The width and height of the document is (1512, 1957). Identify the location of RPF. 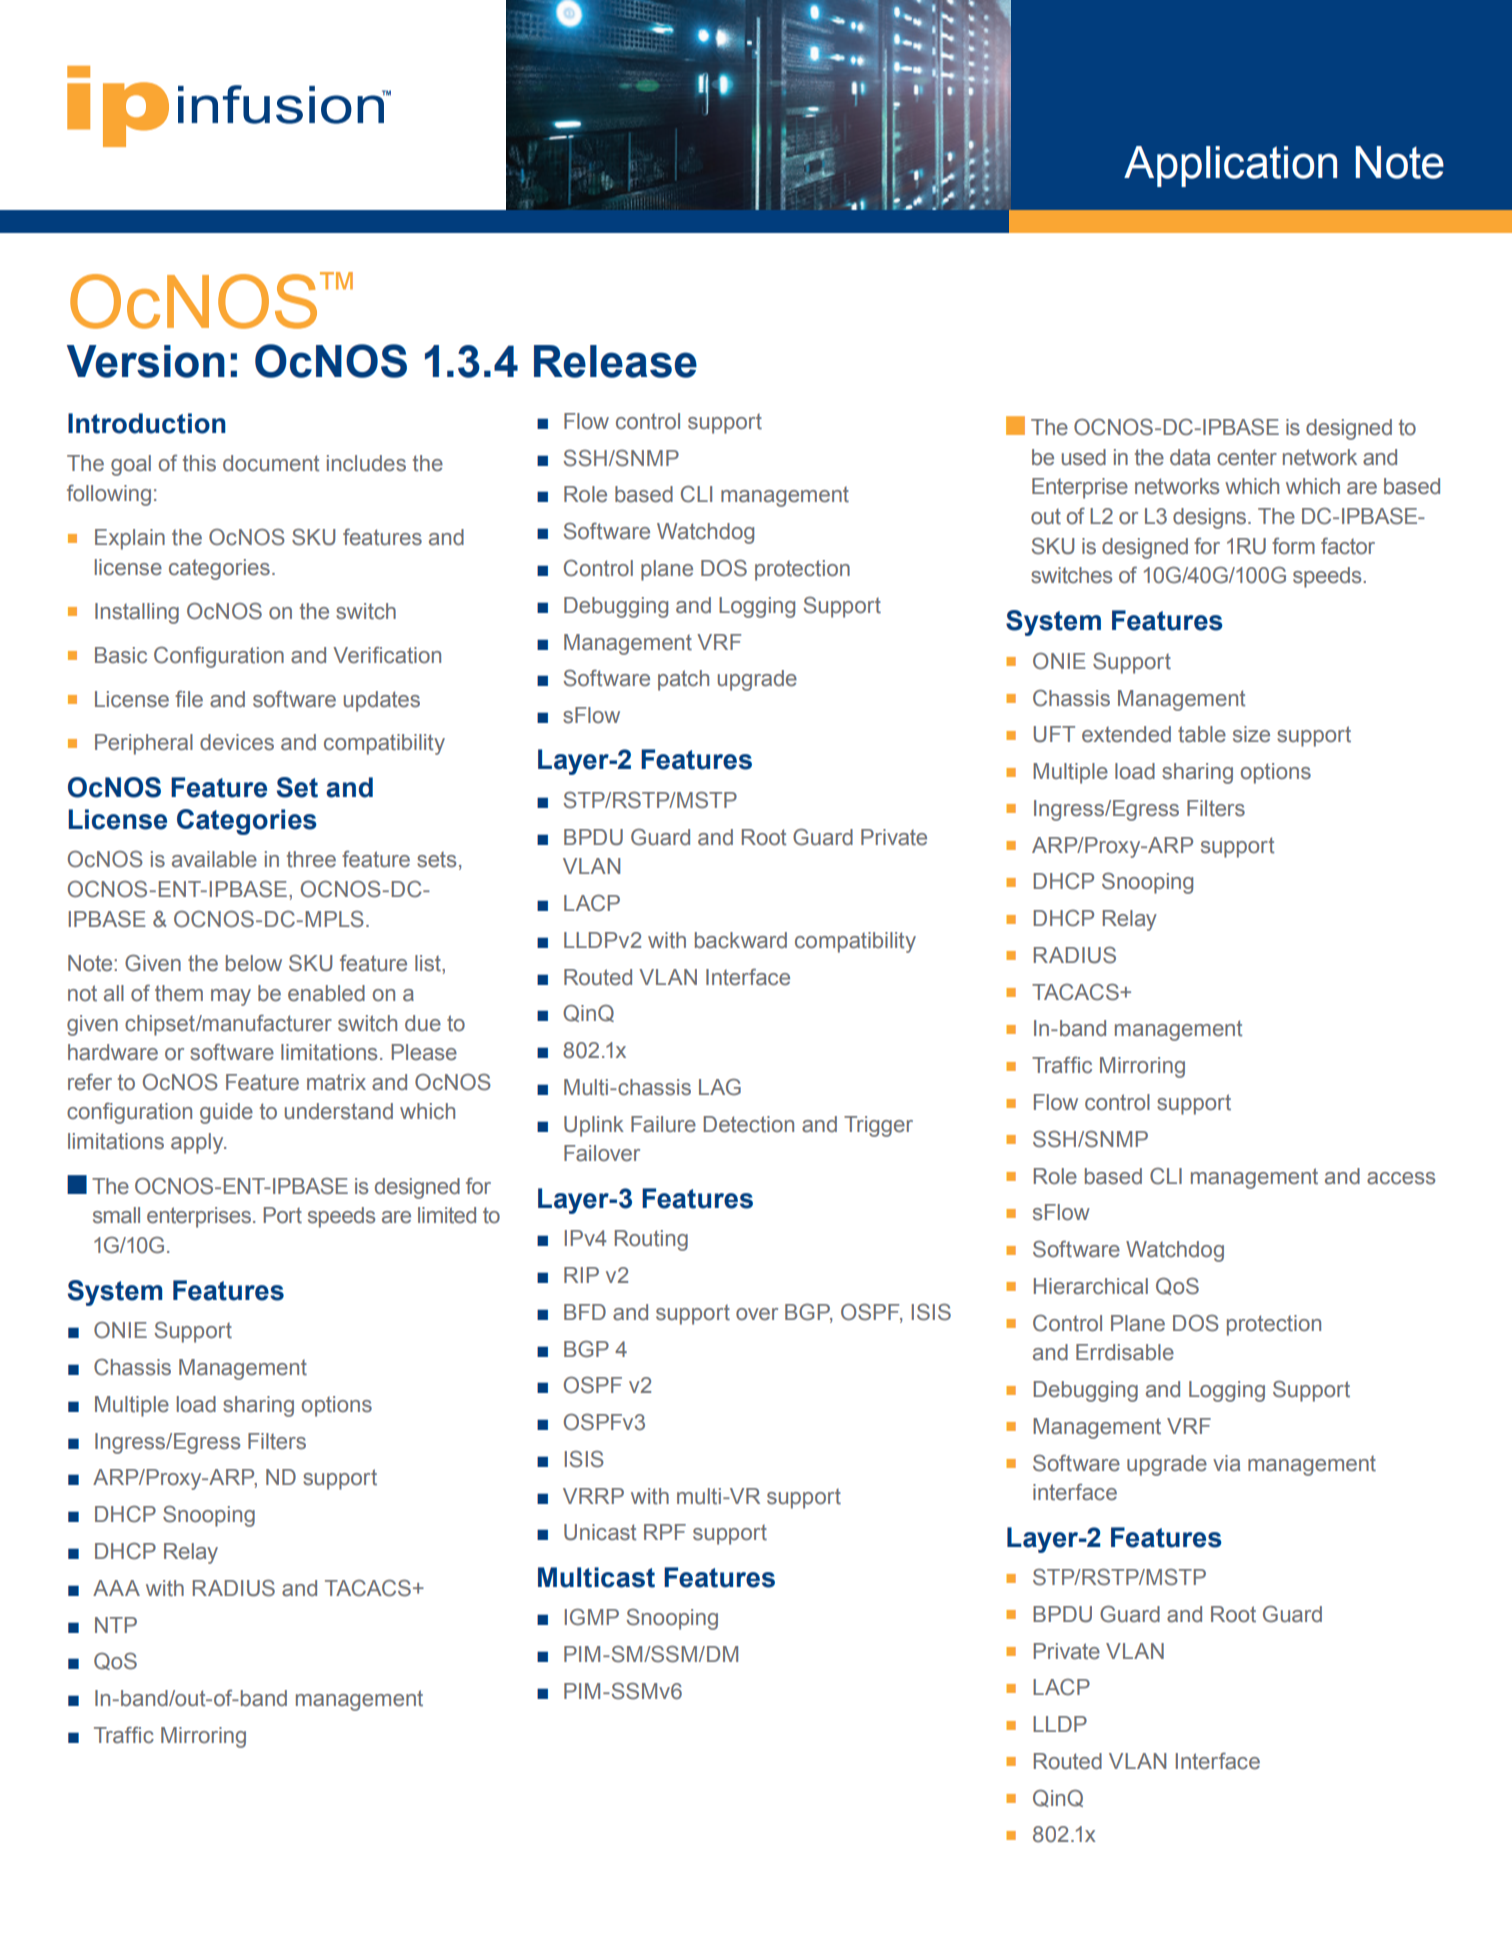
(665, 1532).
